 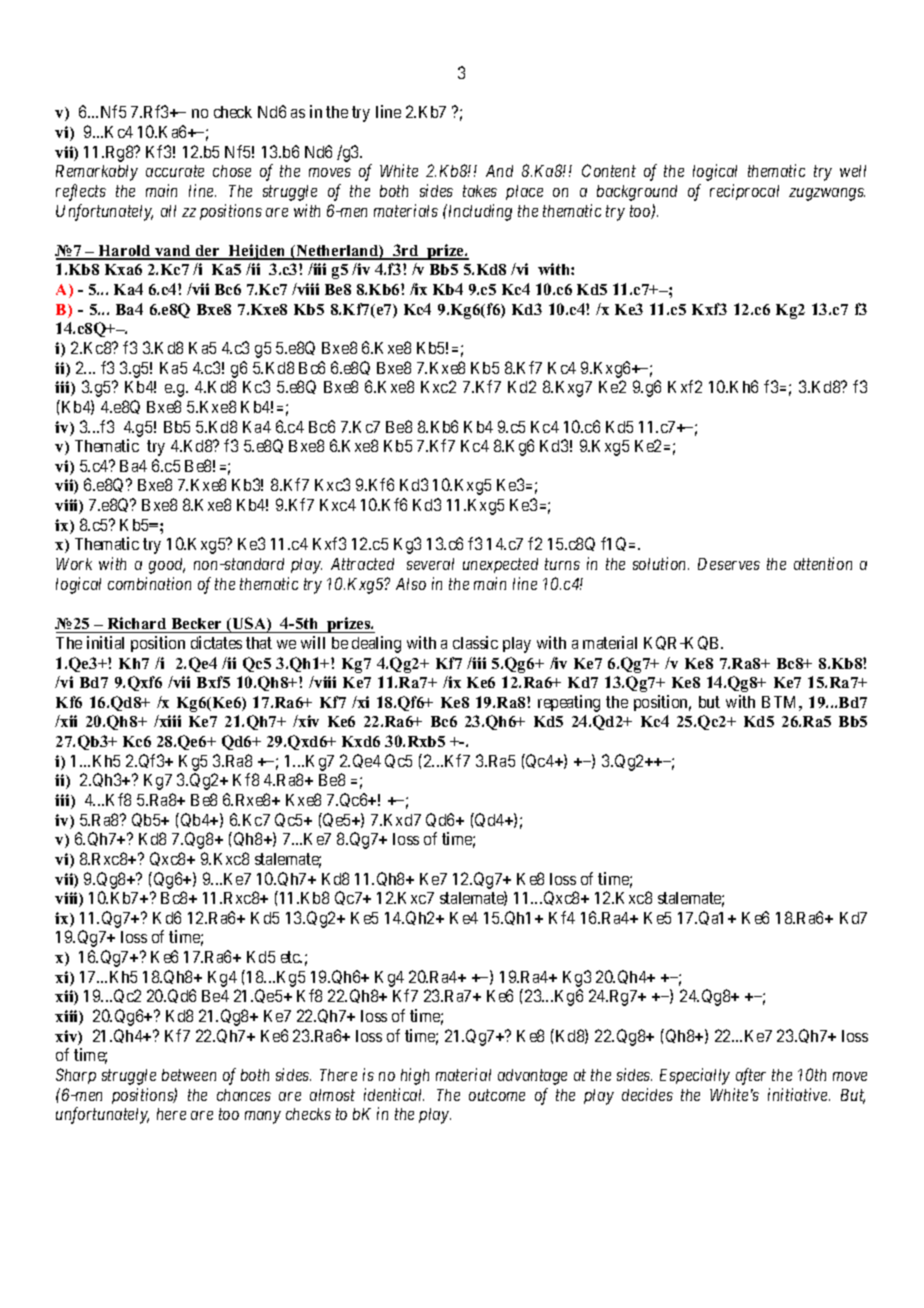 What do you see at coordinates (661, 563) in the screenshot?
I see `solution` at bounding box center [661, 563].
